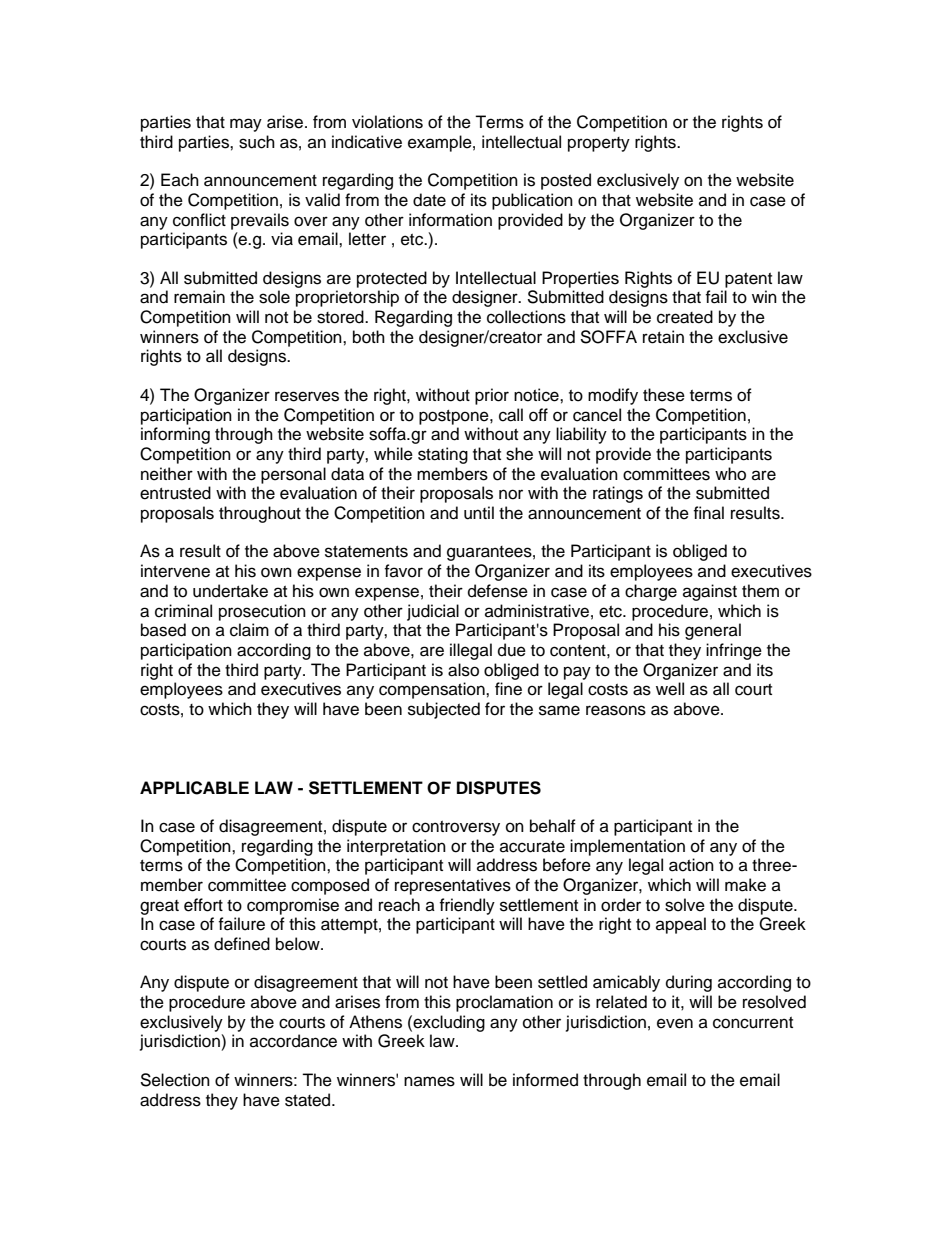 The height and width of the image is (1233, 952). What do you see at coordinates (429, 1081) in the image?
I see `names` at bounding box center [429, 1081].
